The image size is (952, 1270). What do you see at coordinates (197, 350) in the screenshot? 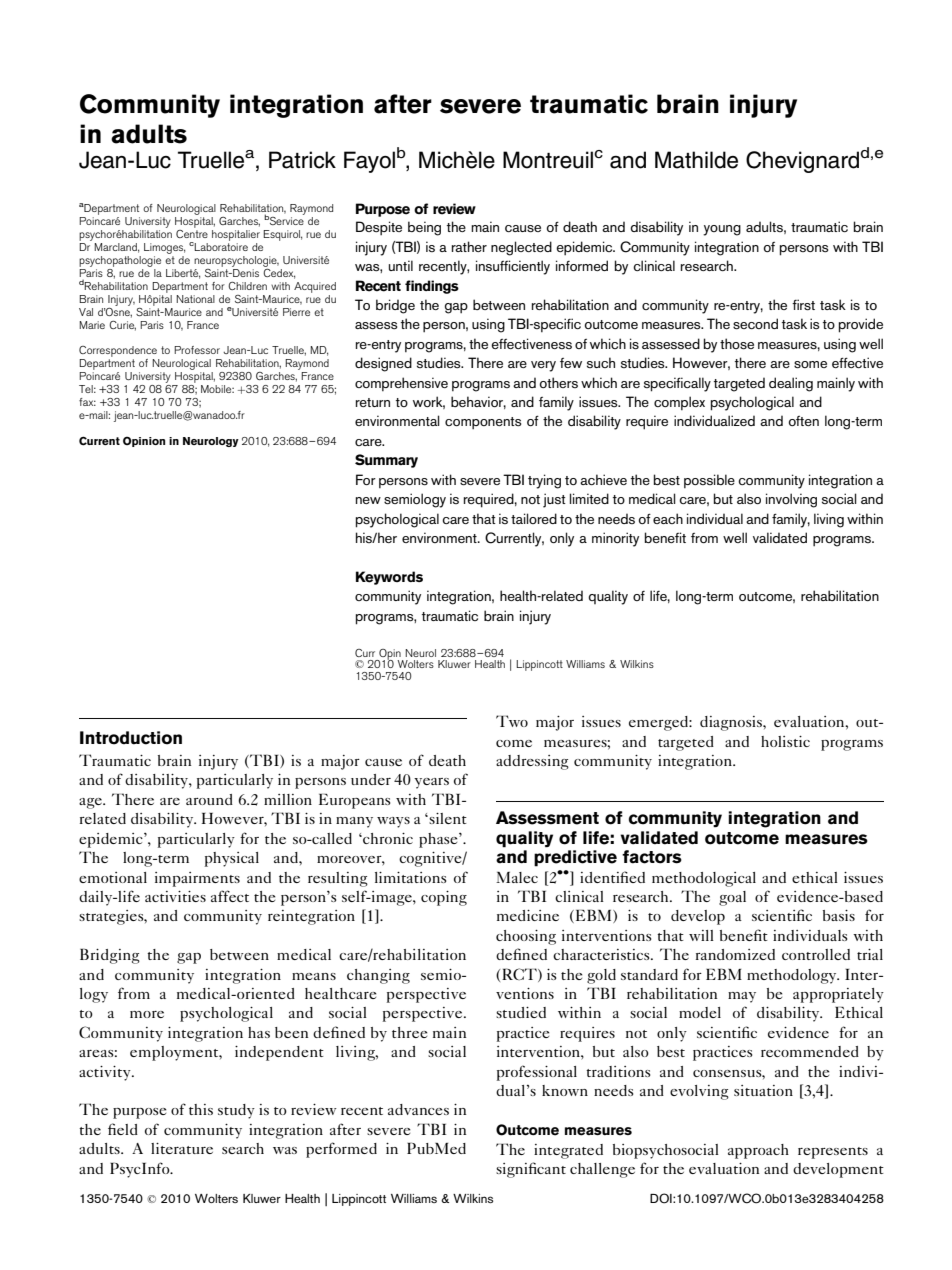
I see `Professor` at bounding box center [197, 350].
